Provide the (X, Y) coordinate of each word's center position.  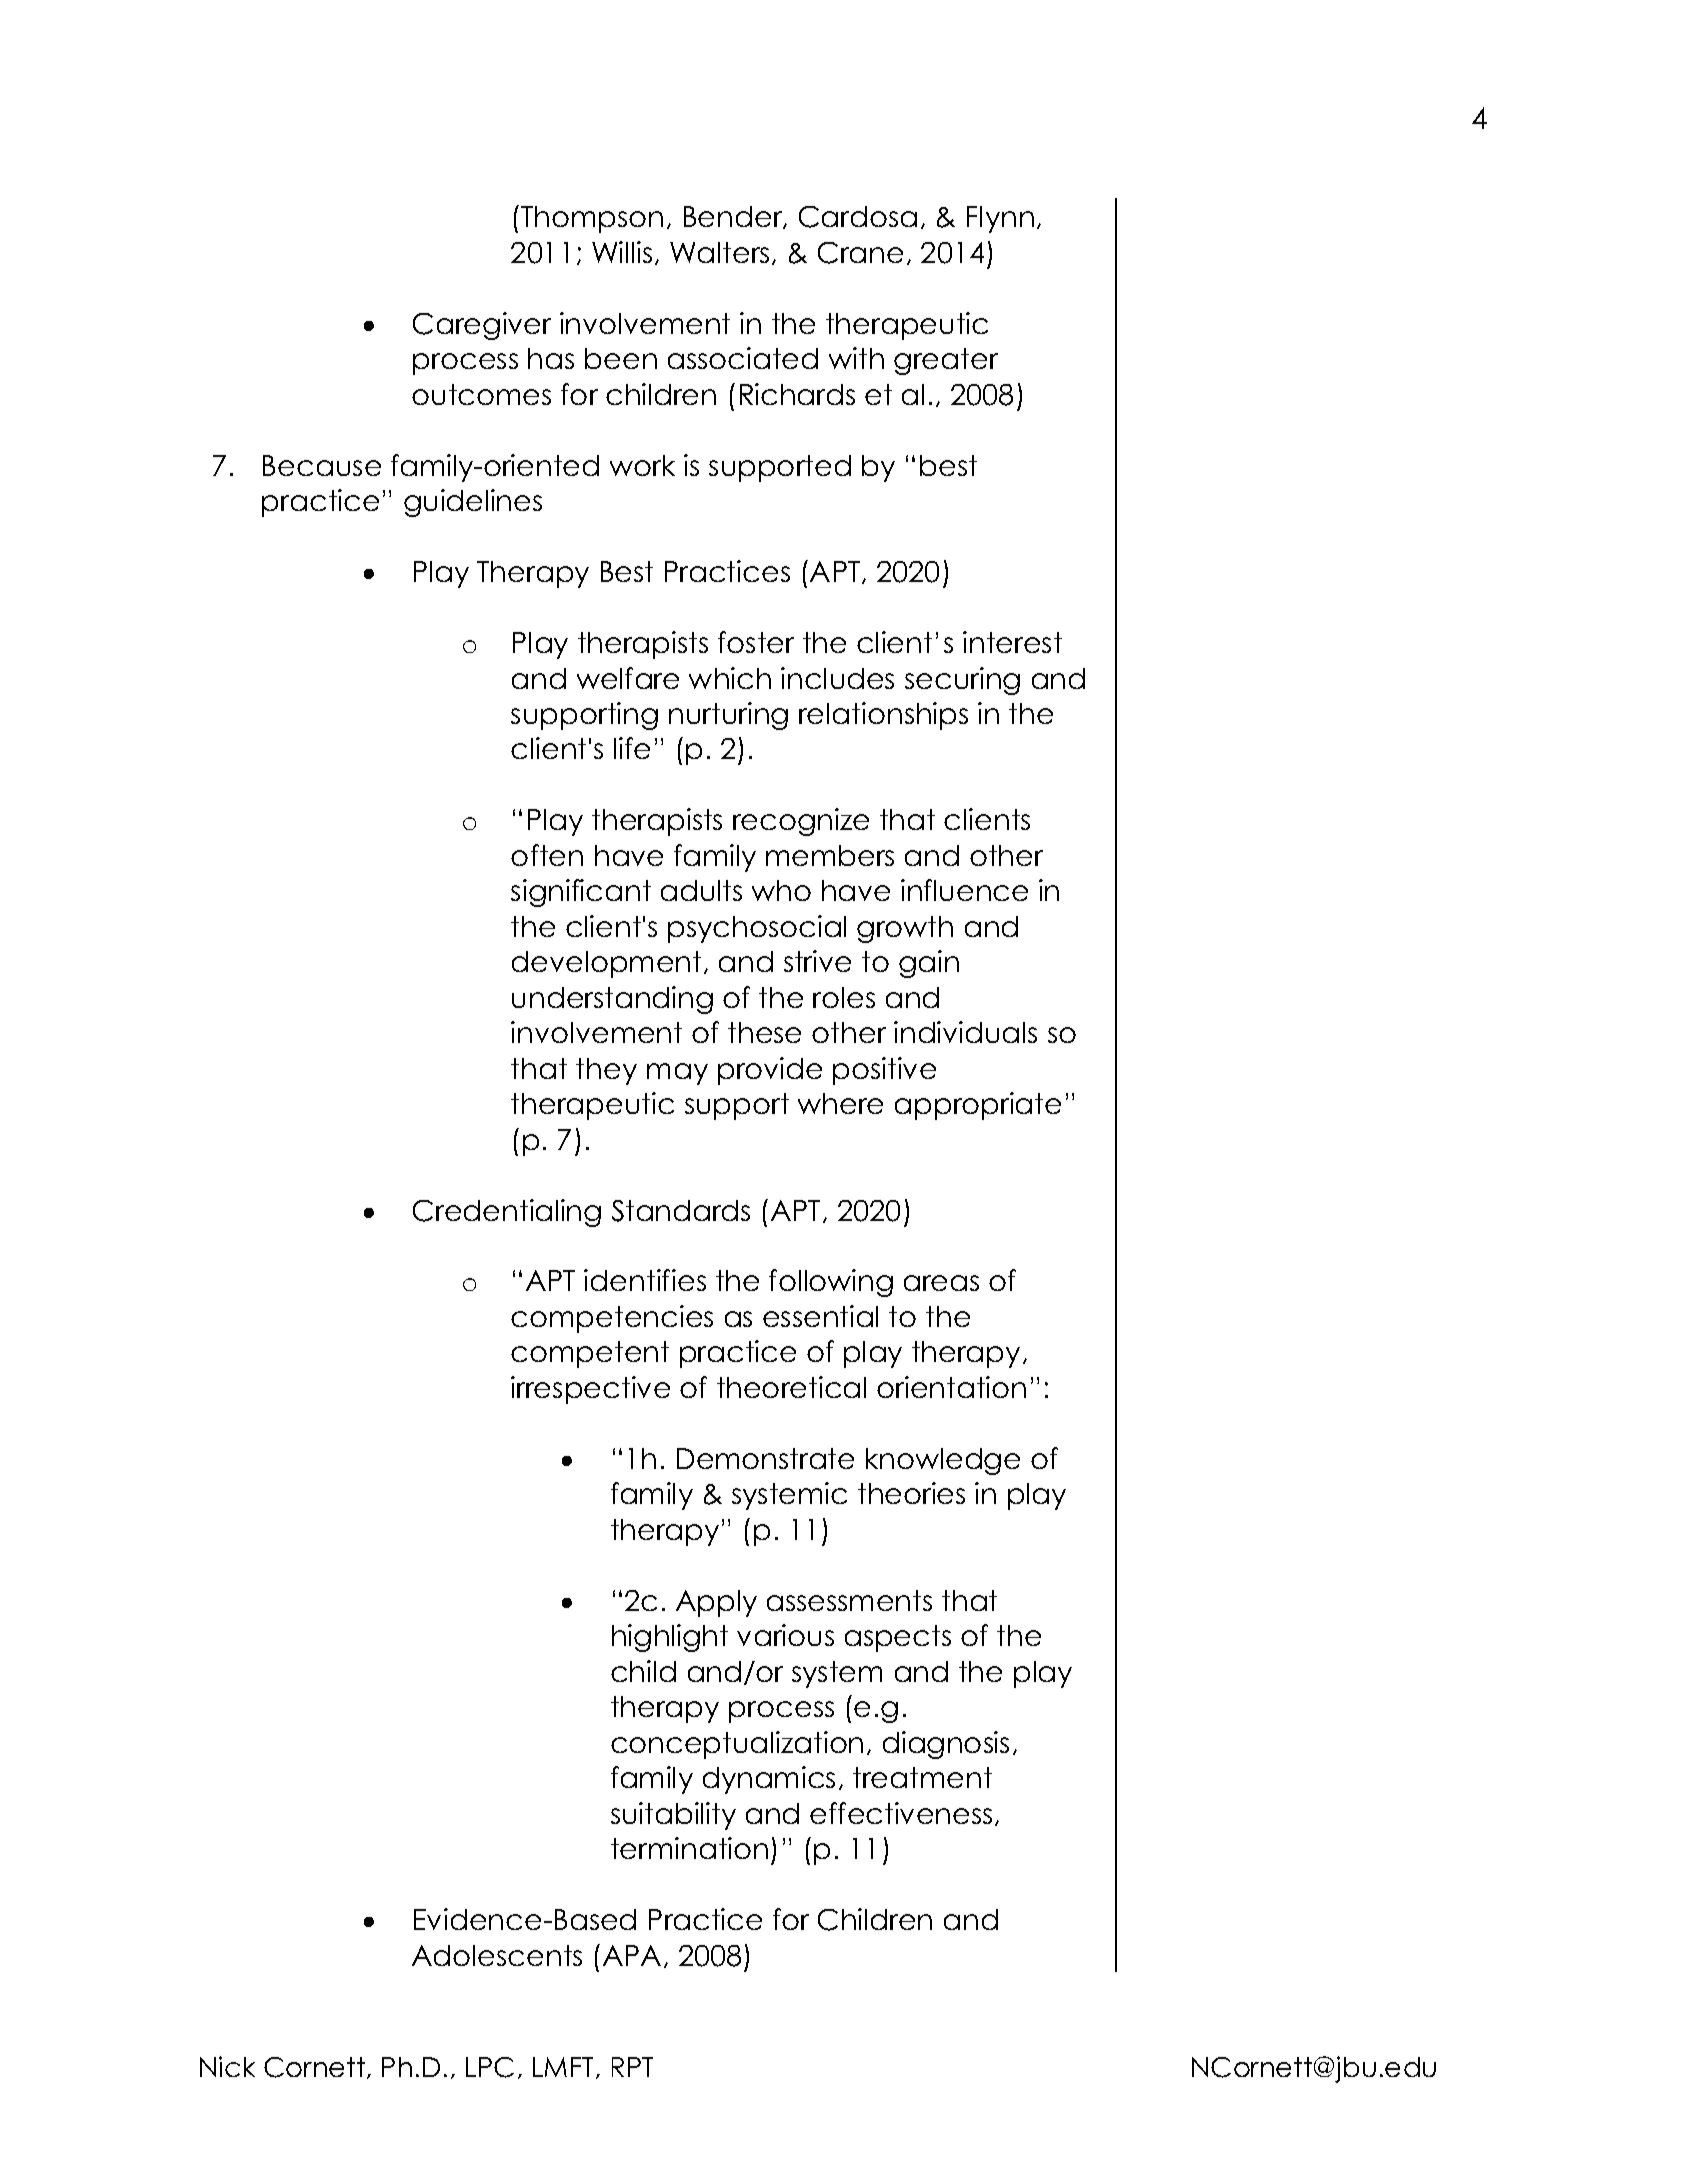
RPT (632, 2067)
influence (964, 890)
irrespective (590, 1390)
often (547, 855)
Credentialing (507, 1213)
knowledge (943, 1461)
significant (581, 893)
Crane (860, 253)
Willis (622, 252)
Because (322, 465)
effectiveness (901, 1813)
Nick (227, 2066)
